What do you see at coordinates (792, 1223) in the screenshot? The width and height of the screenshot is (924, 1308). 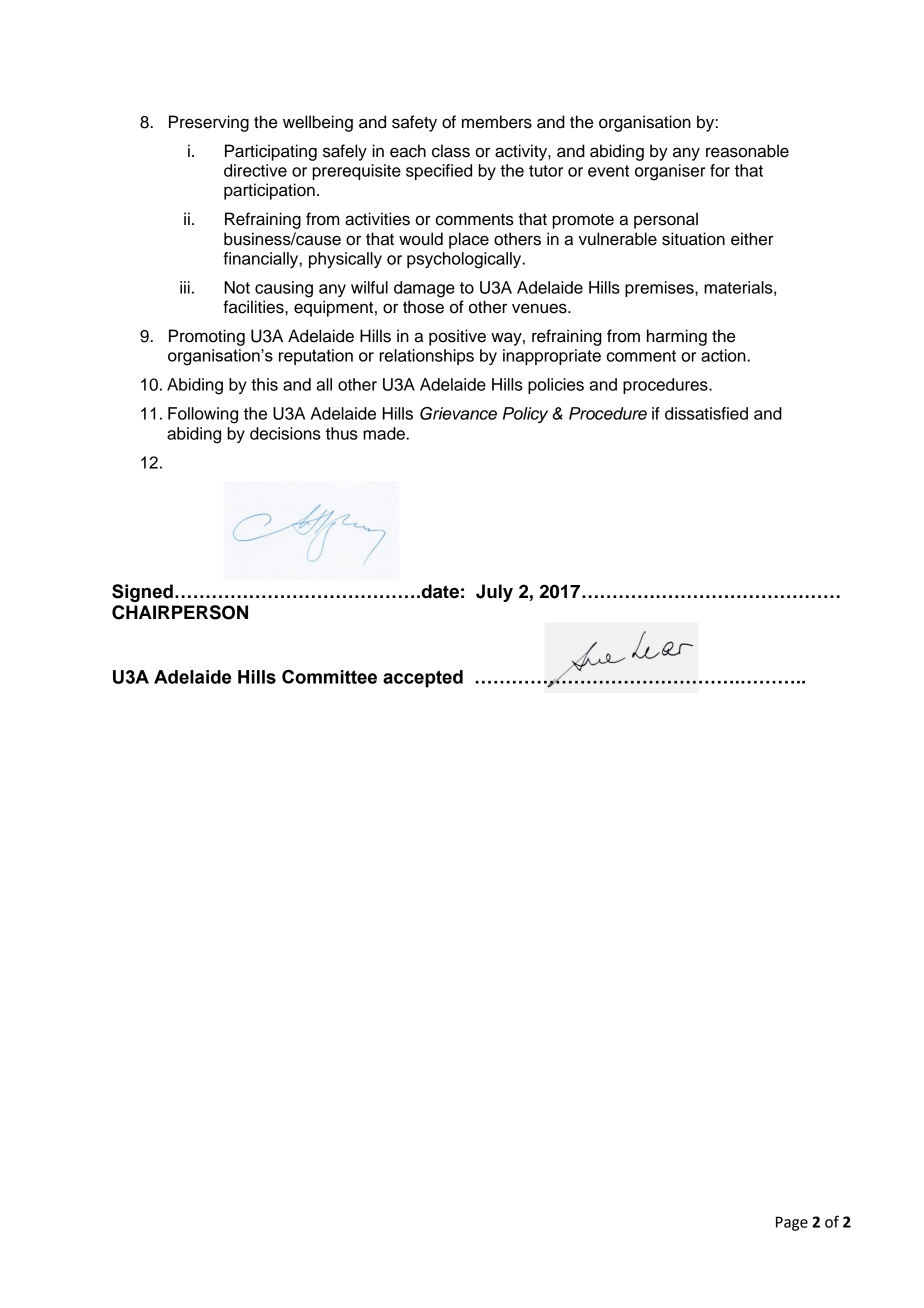 I see `Page` at bounding box center [792, 1223].
